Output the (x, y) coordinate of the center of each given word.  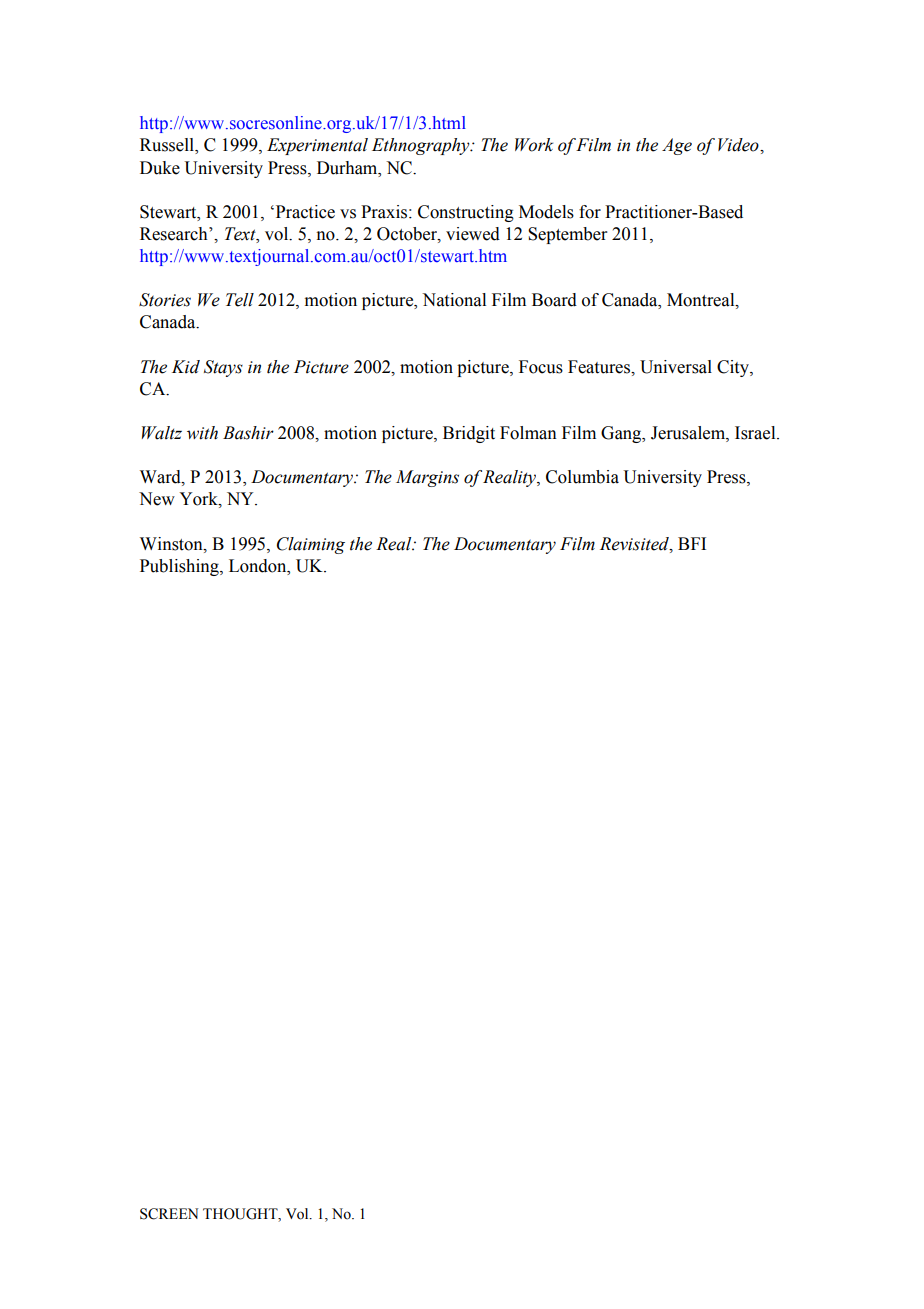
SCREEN (169, 1214)
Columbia (582, 477)
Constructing (466, 213)
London (259, 566)
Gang (622, 434)
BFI (692, 543)
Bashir (248, 433)
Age (677, 146)
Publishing (180, 567)
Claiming (311, 545)
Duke (160, 168)
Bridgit (469, 434)
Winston (172, 544)
